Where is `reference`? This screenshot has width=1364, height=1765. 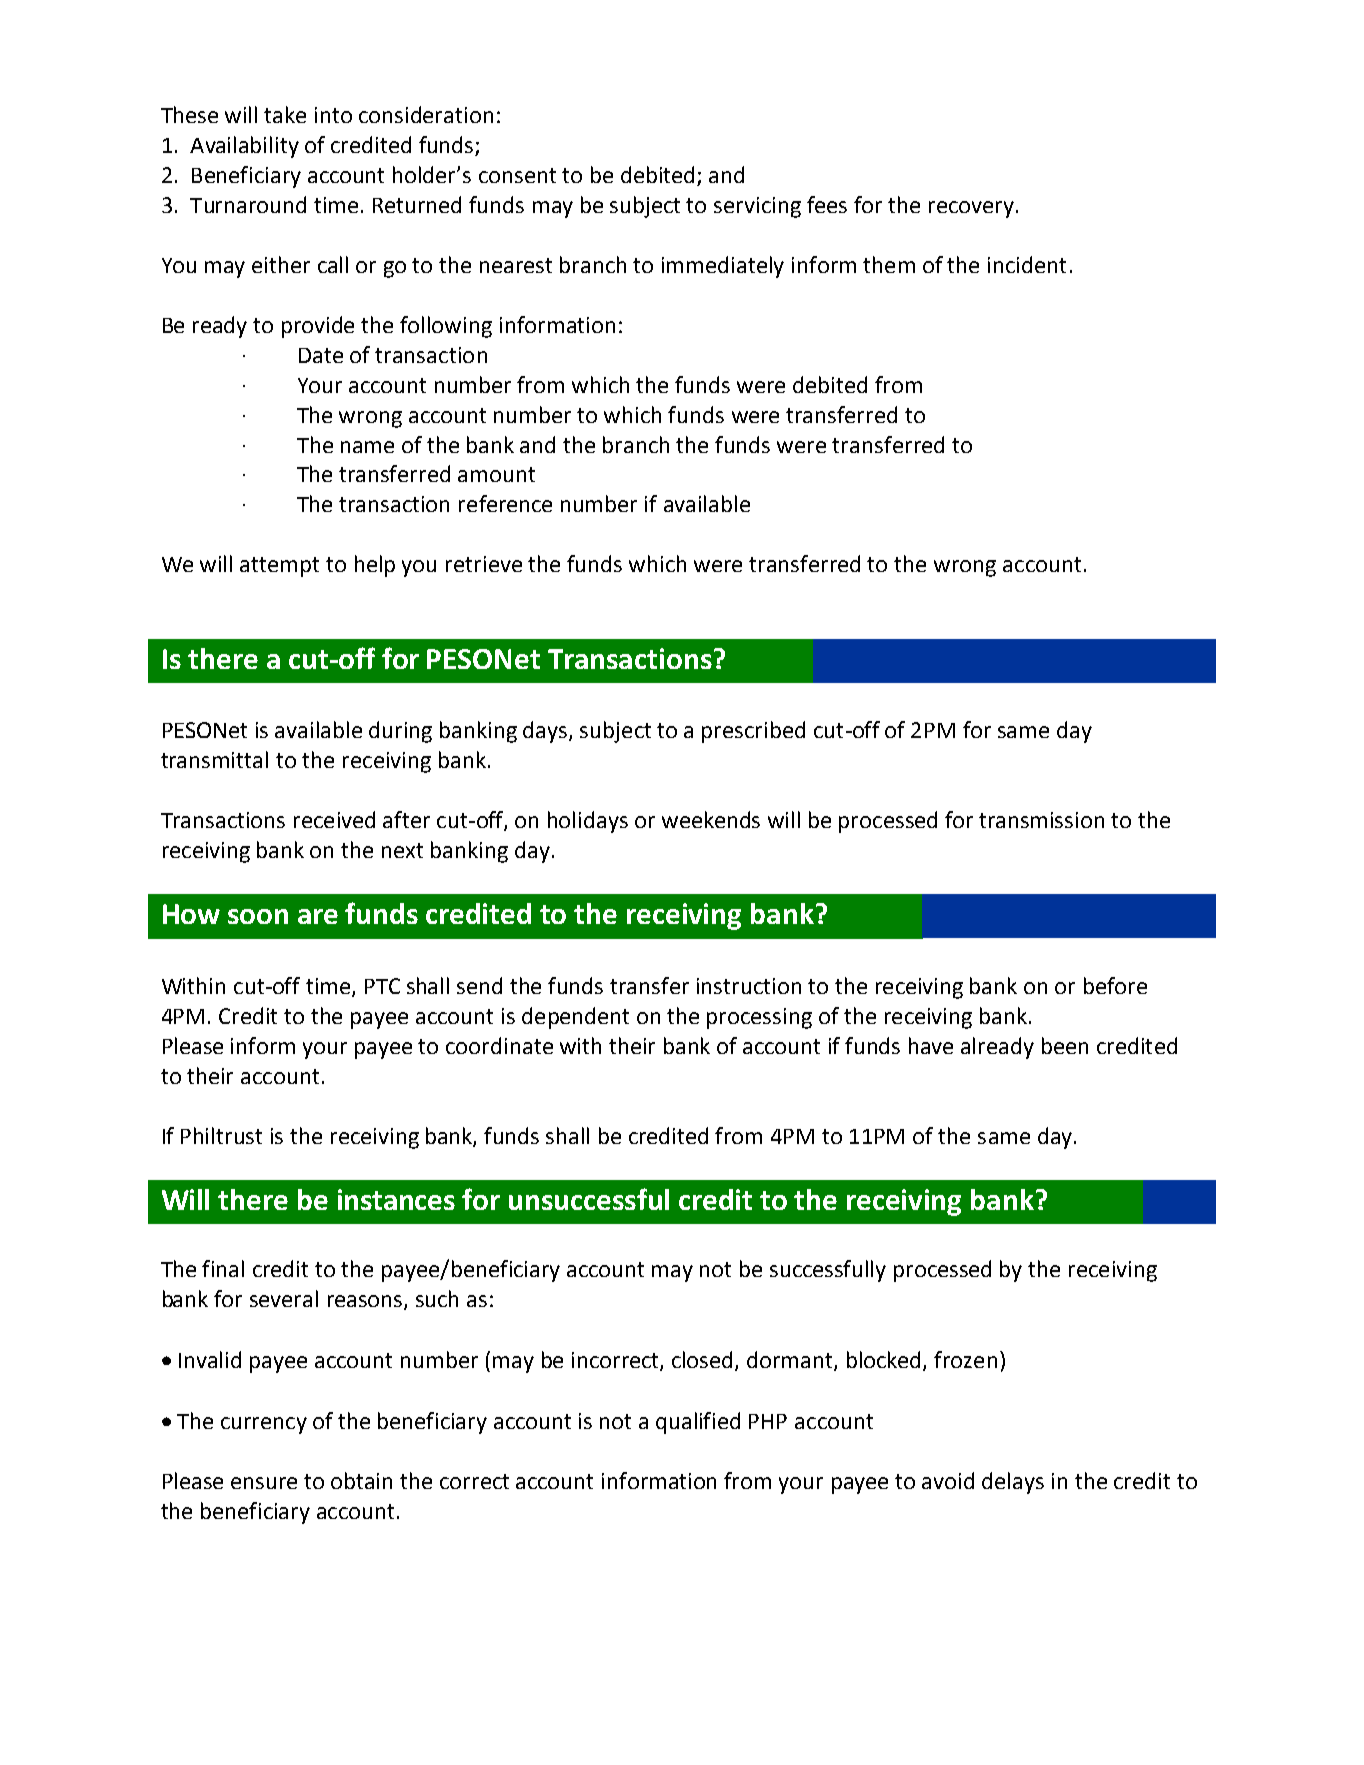 reference is located at coordinates (505, 503).
